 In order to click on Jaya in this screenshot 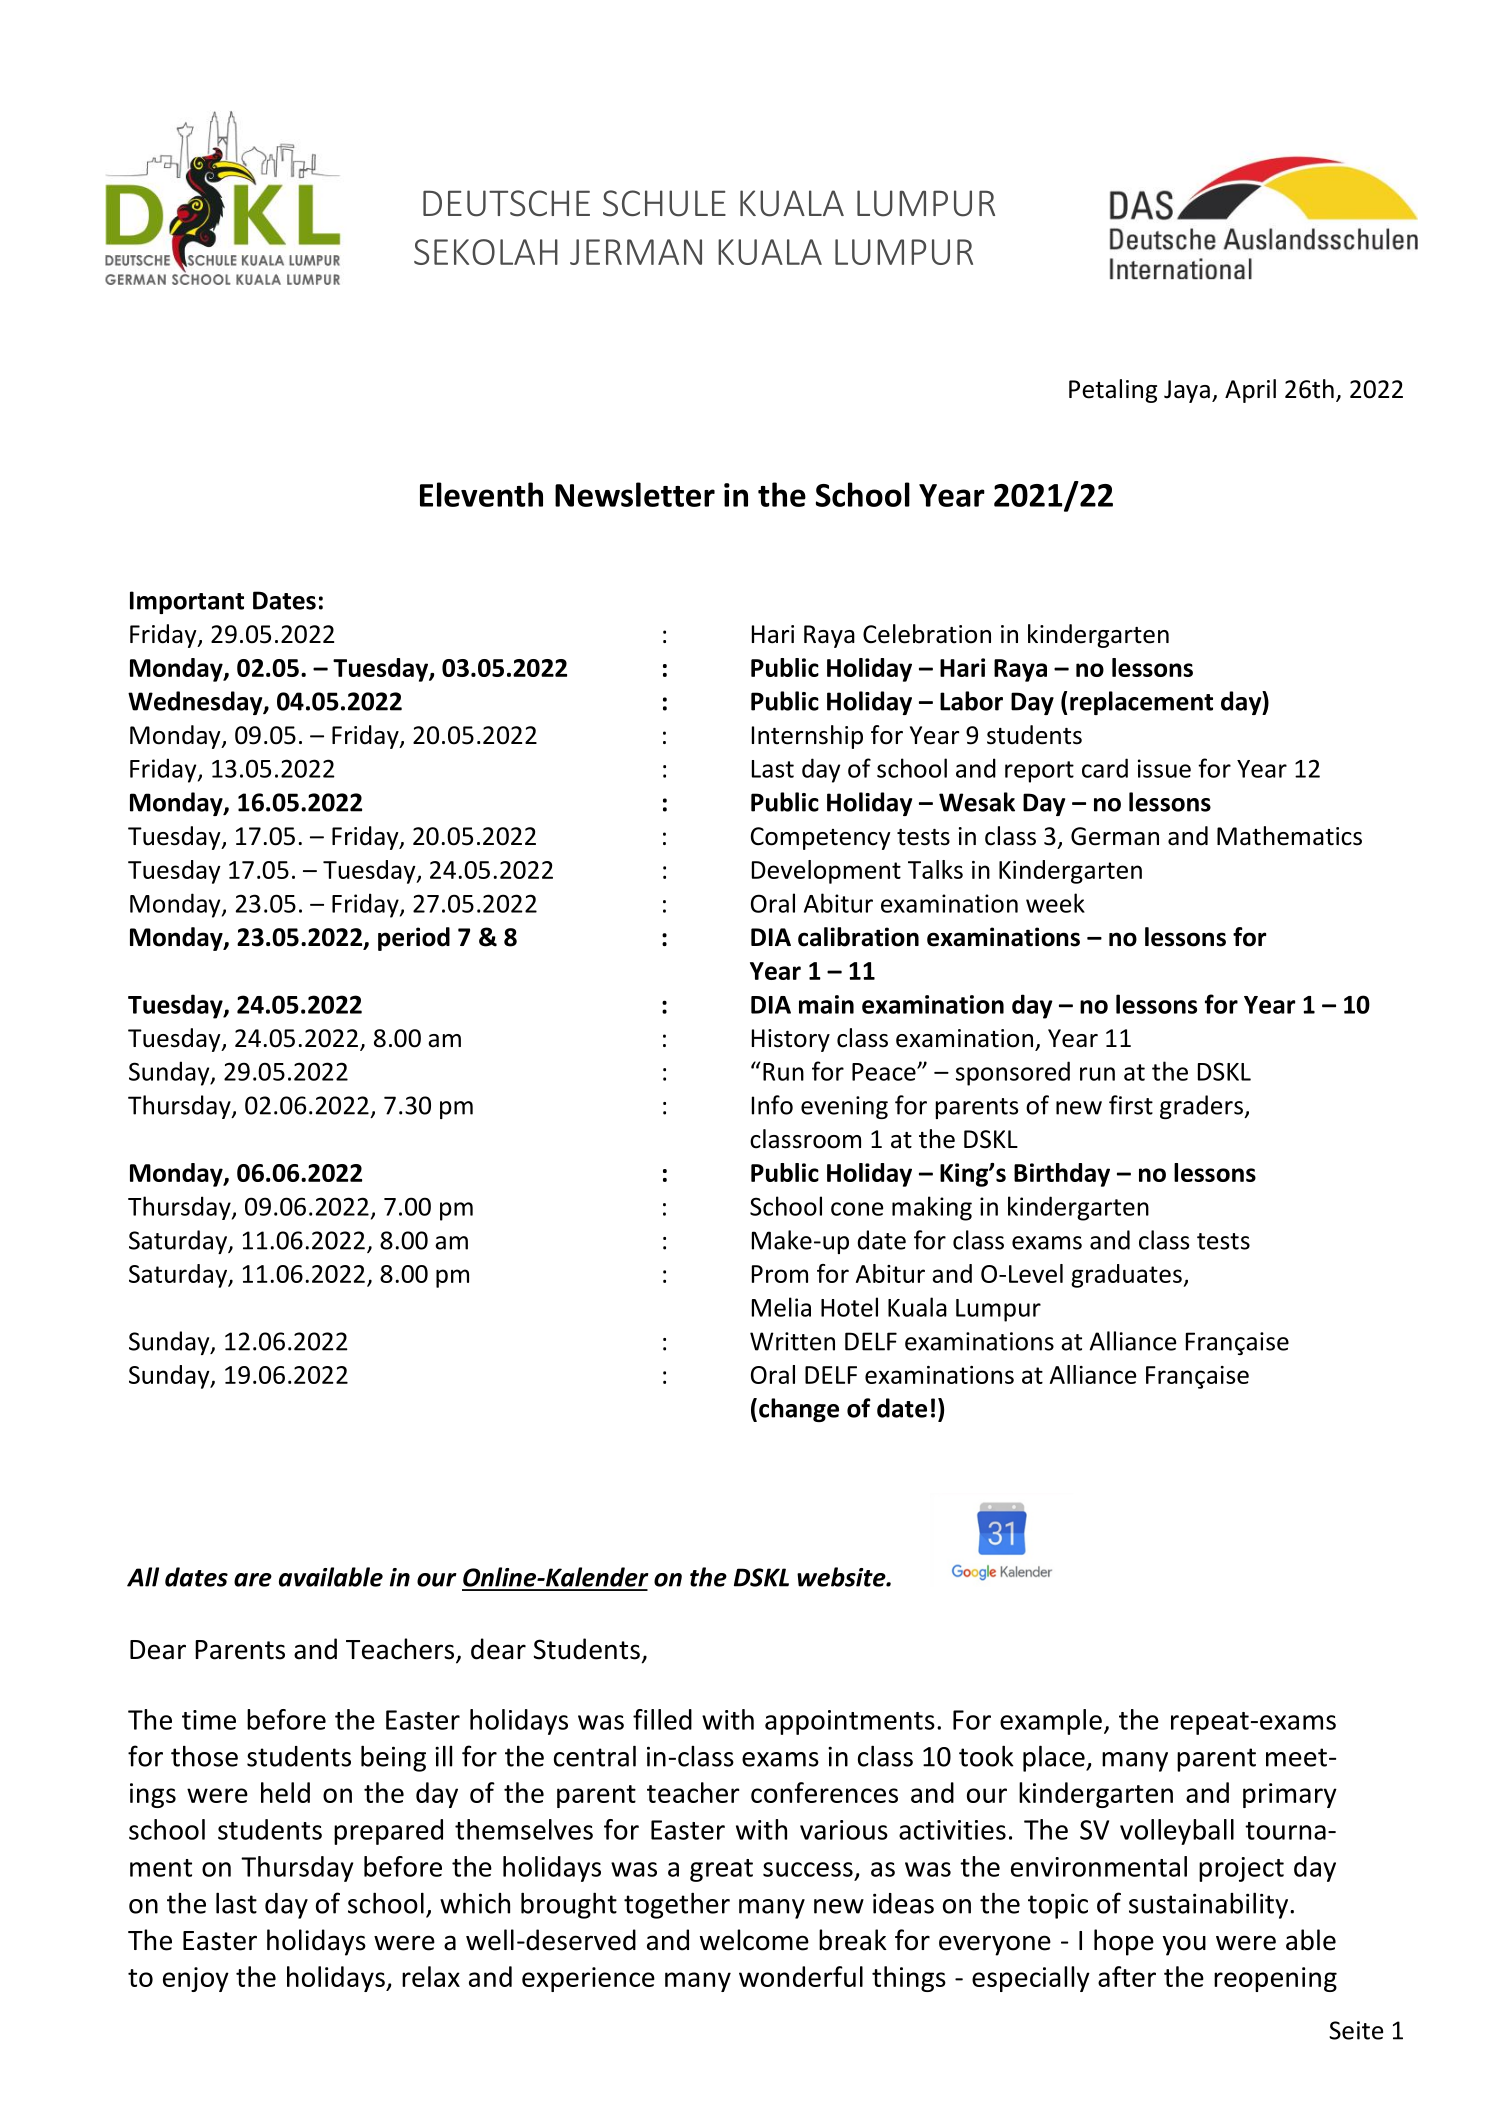, I will do `click(1187, 391)`.
